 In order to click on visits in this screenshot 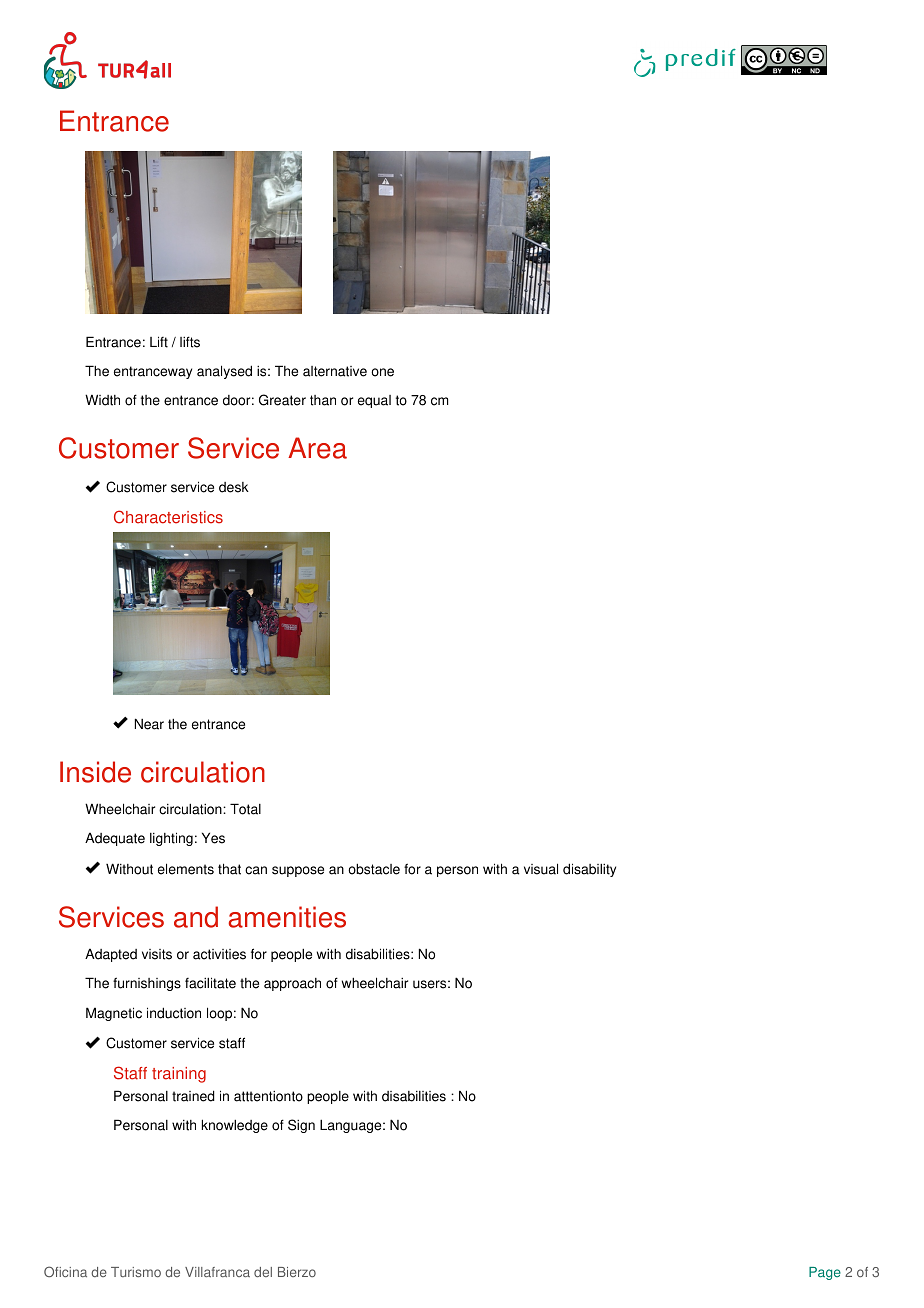, I will do `click(157, 954)`.
